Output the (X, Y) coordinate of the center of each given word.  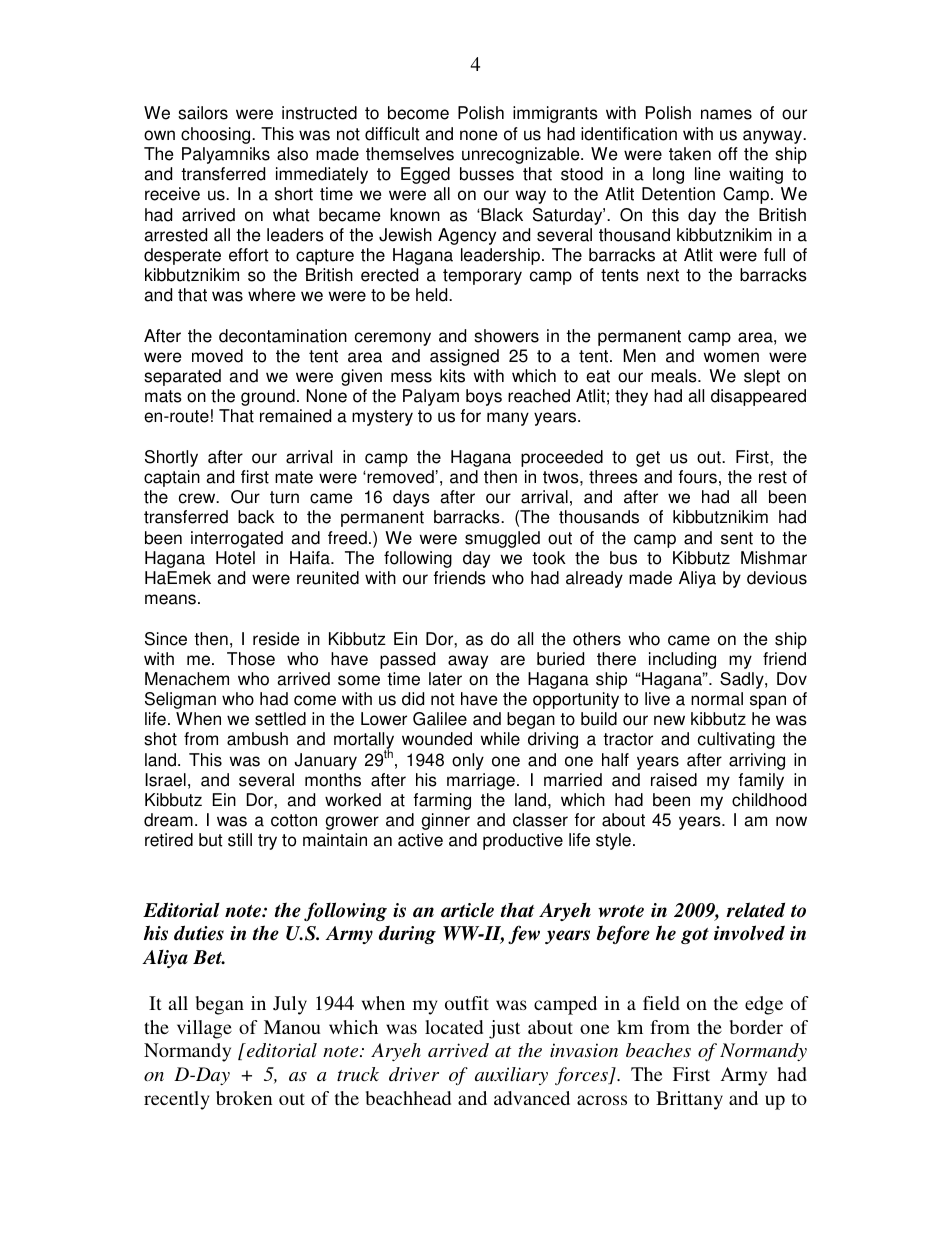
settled (280, 719)
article (467, 910)
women (731, 357)
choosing (217, 135)
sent (737, 538)
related (755, 910)
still (240, 840)
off (728, 154)
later (445, 679)
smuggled (502, 539)
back (256, 517)
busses (487, 174)
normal (717, 699)
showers (506, 336)
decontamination (283, 336)
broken (244, 1098)
